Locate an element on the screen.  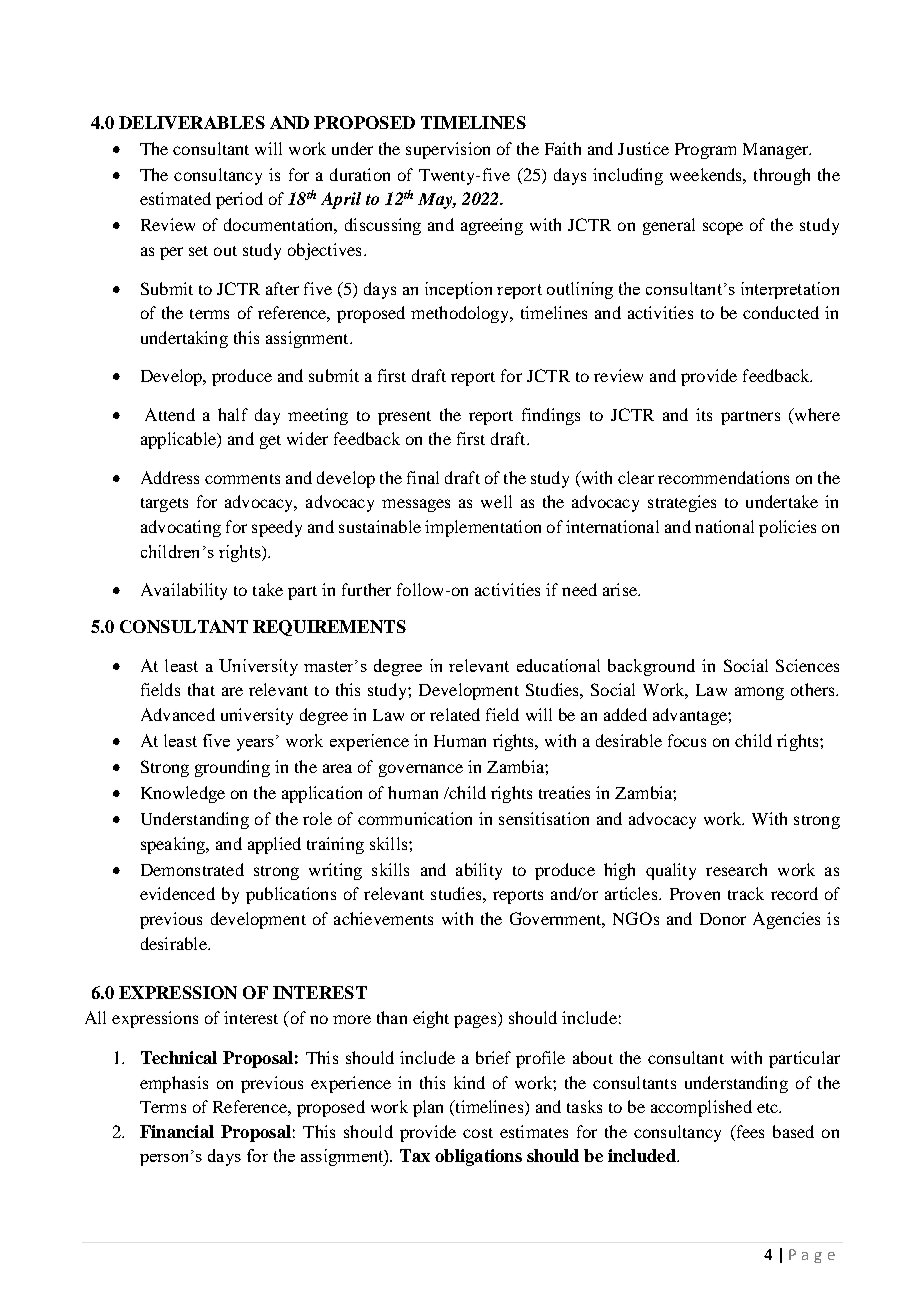
Financial is located at coordinates (177, 1131).
